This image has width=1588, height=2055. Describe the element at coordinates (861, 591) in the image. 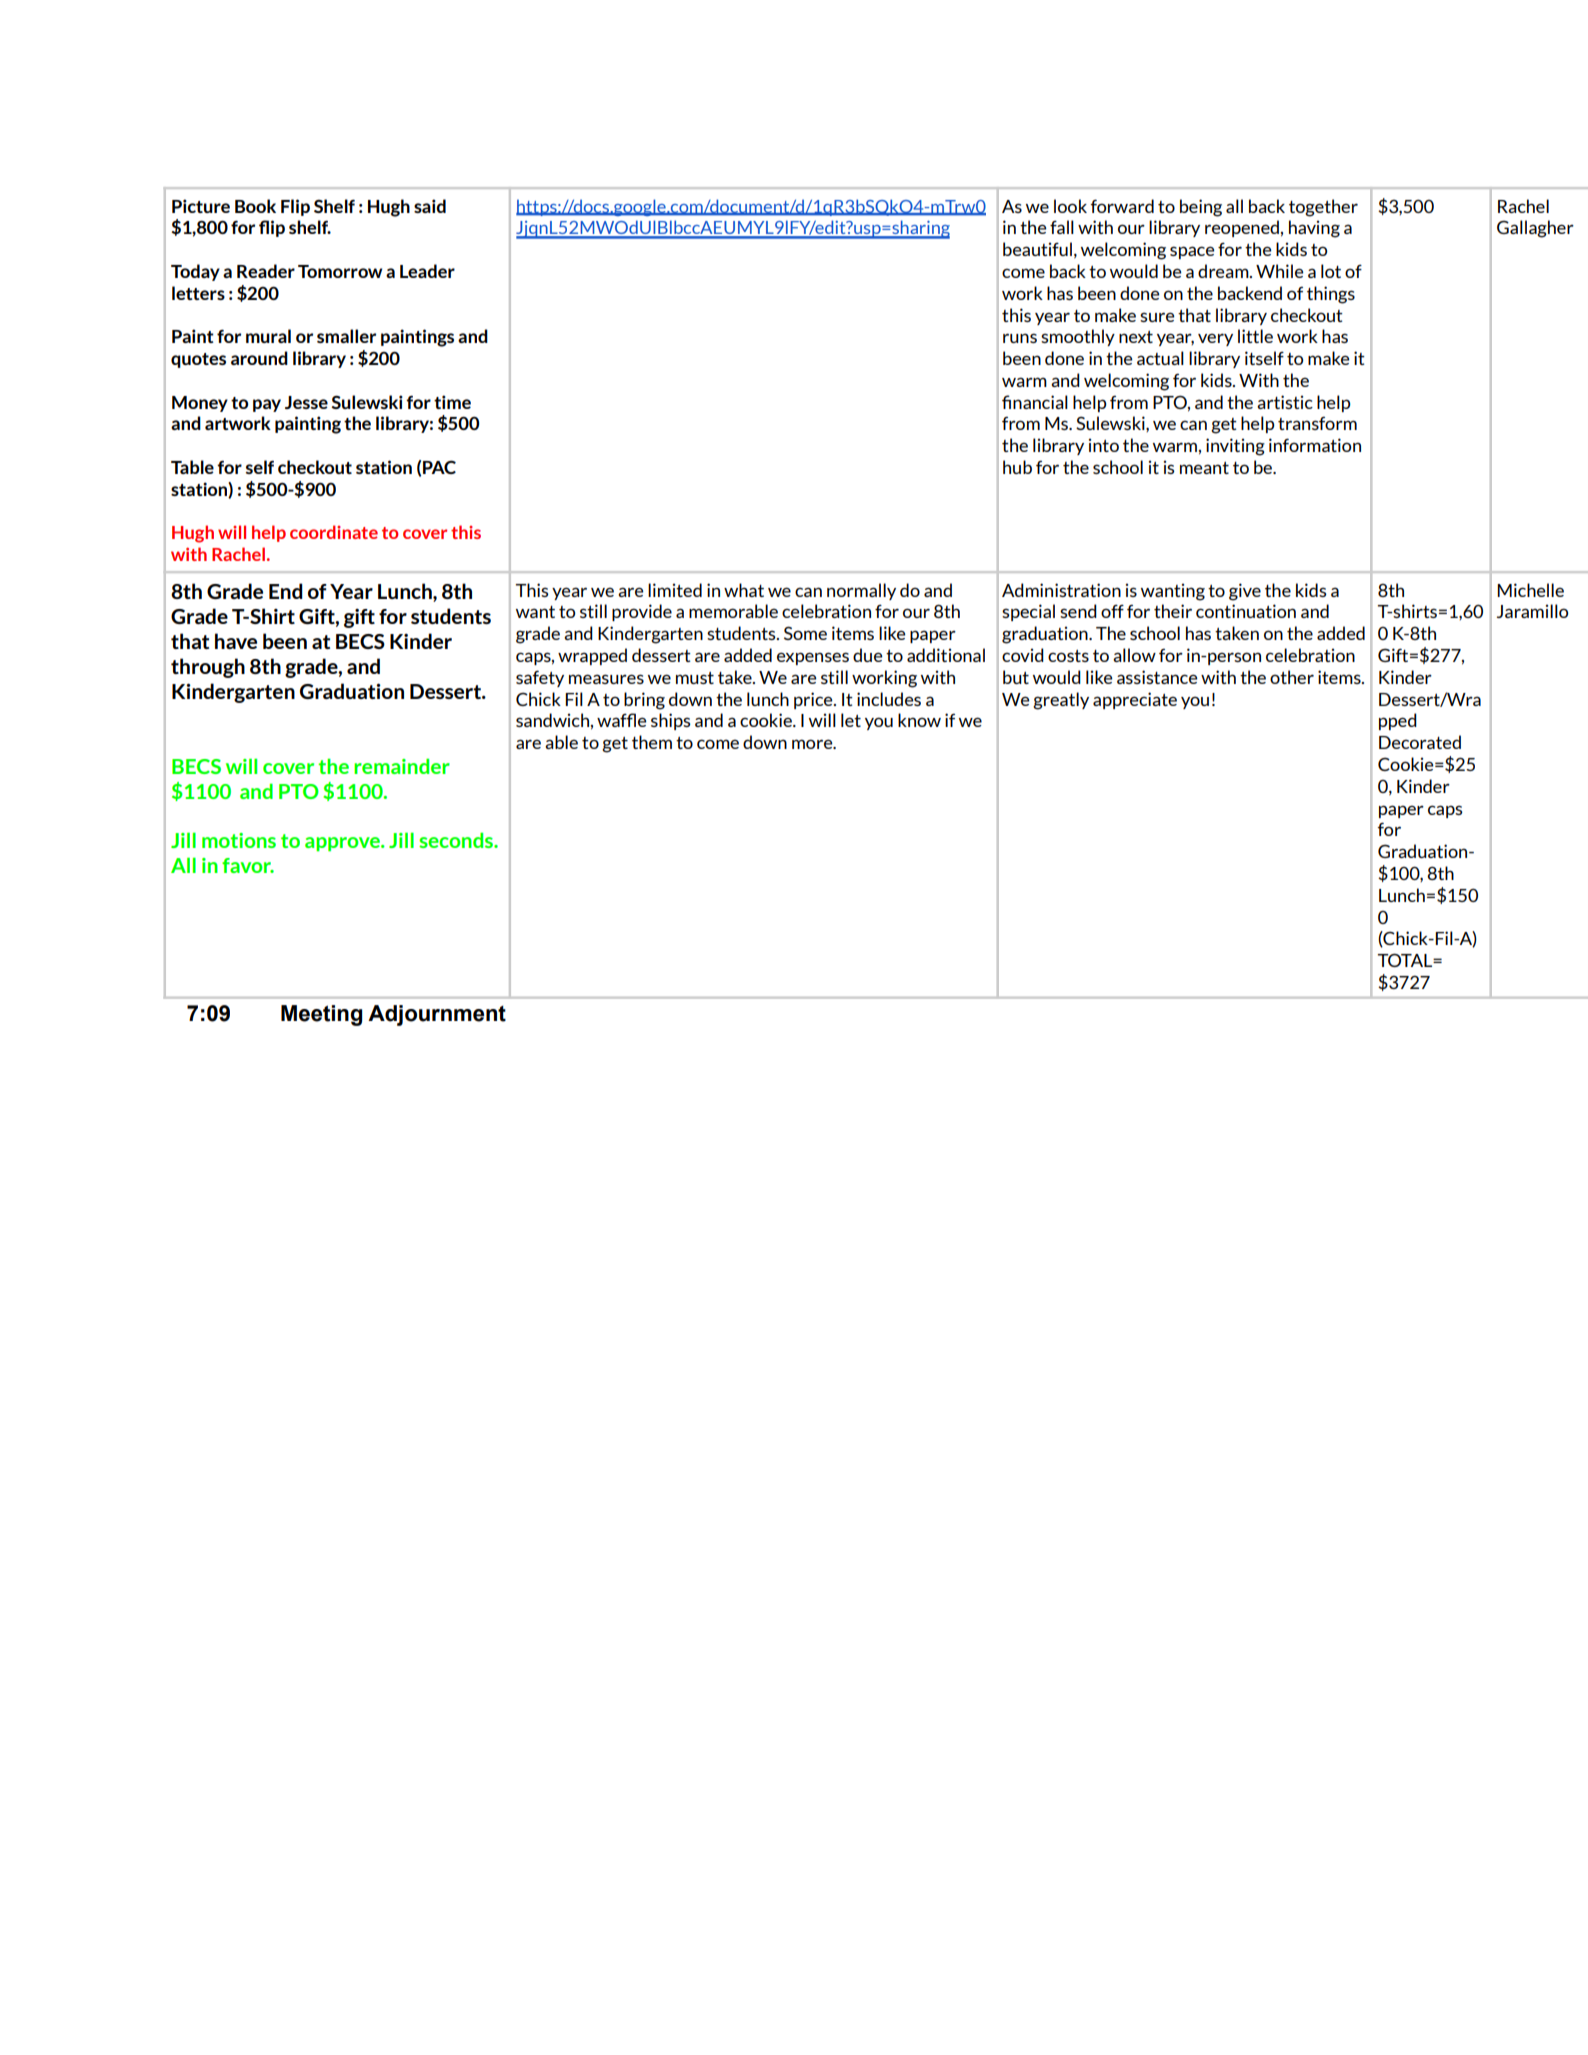

I see `normally` at that location.
